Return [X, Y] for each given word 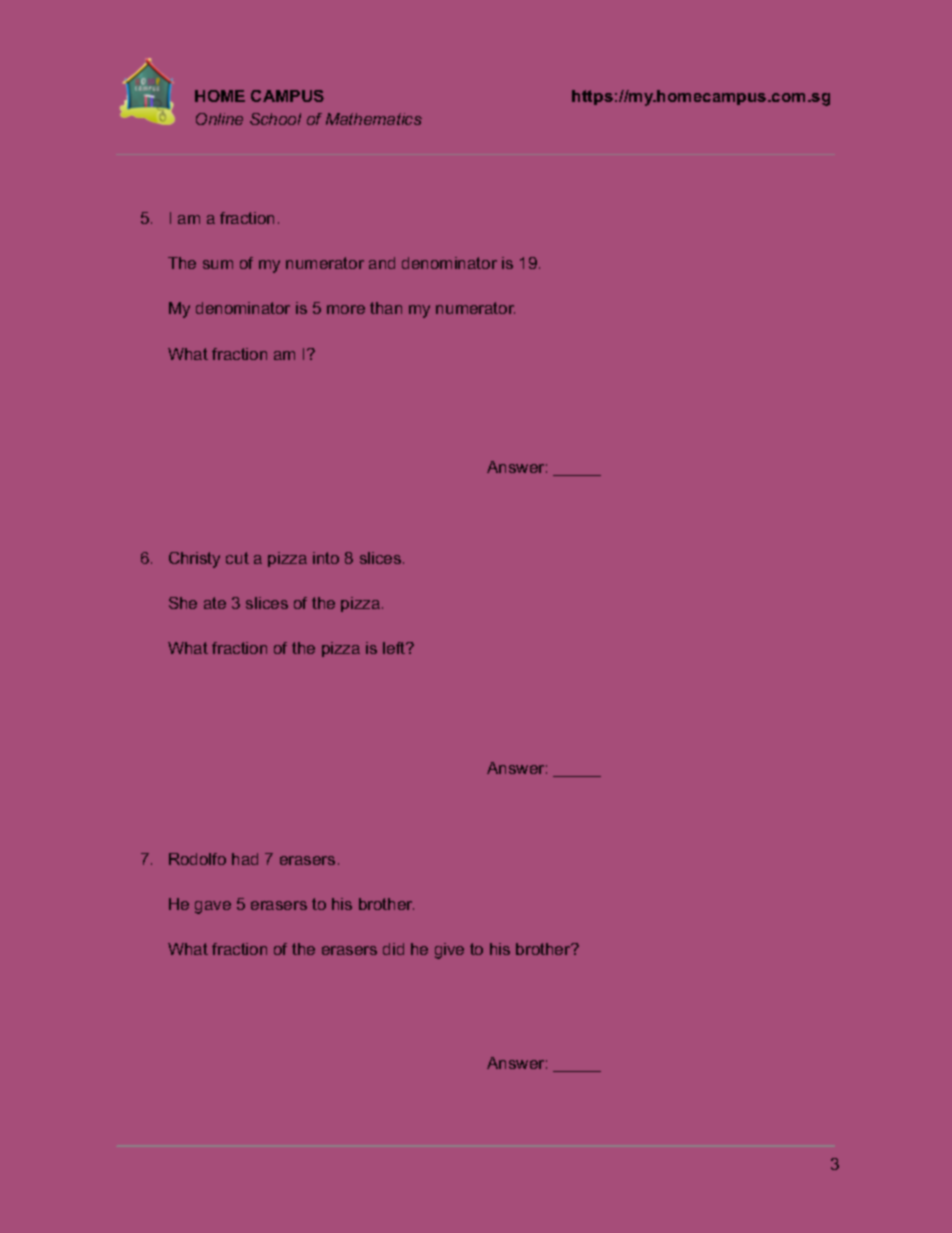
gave [213, 907]
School [275, 119]
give [449, 951]
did [393, 949]
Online [219, 119]
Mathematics [374, 119]
